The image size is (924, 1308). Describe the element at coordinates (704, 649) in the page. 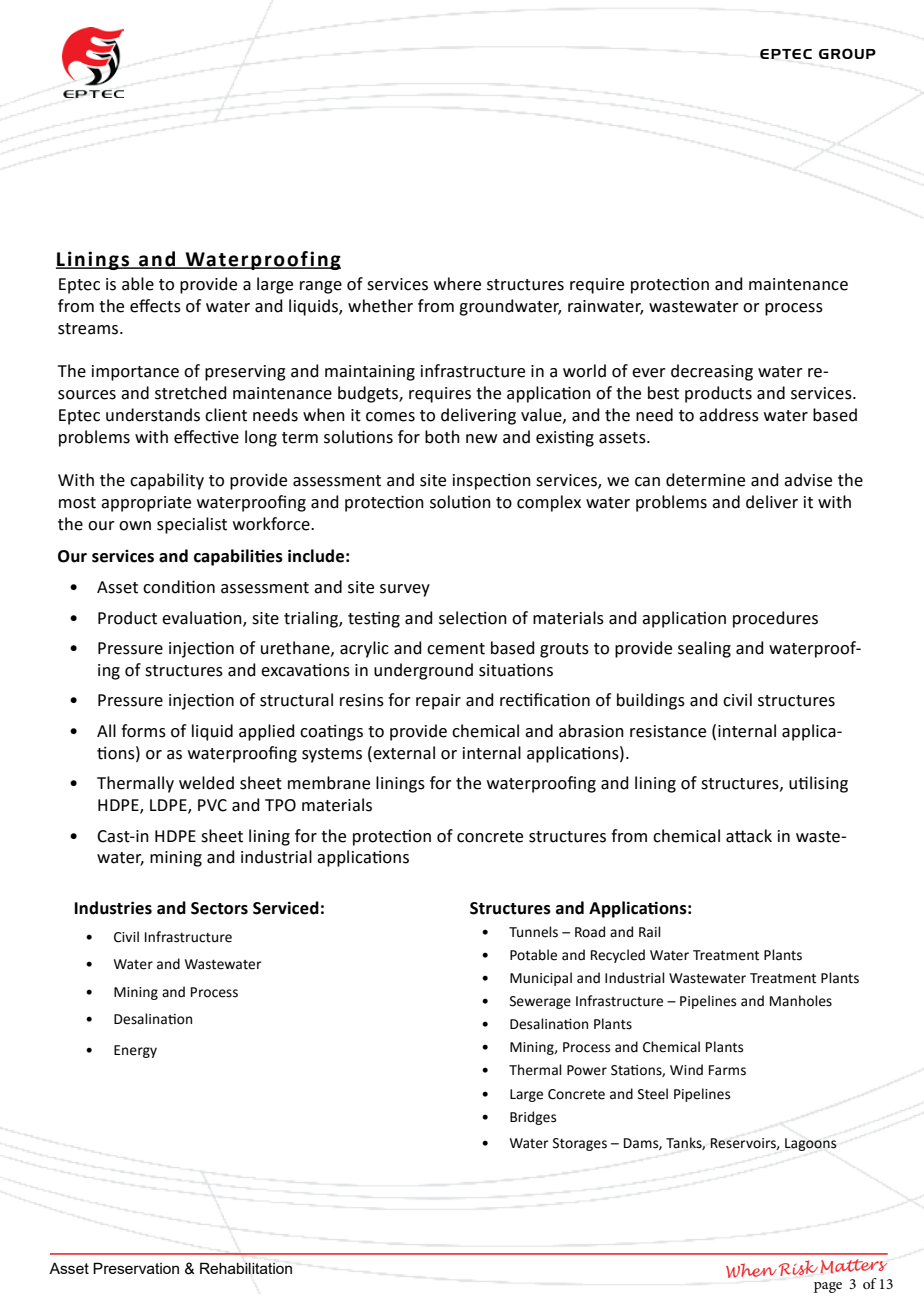

I see `sealing` at that location.
